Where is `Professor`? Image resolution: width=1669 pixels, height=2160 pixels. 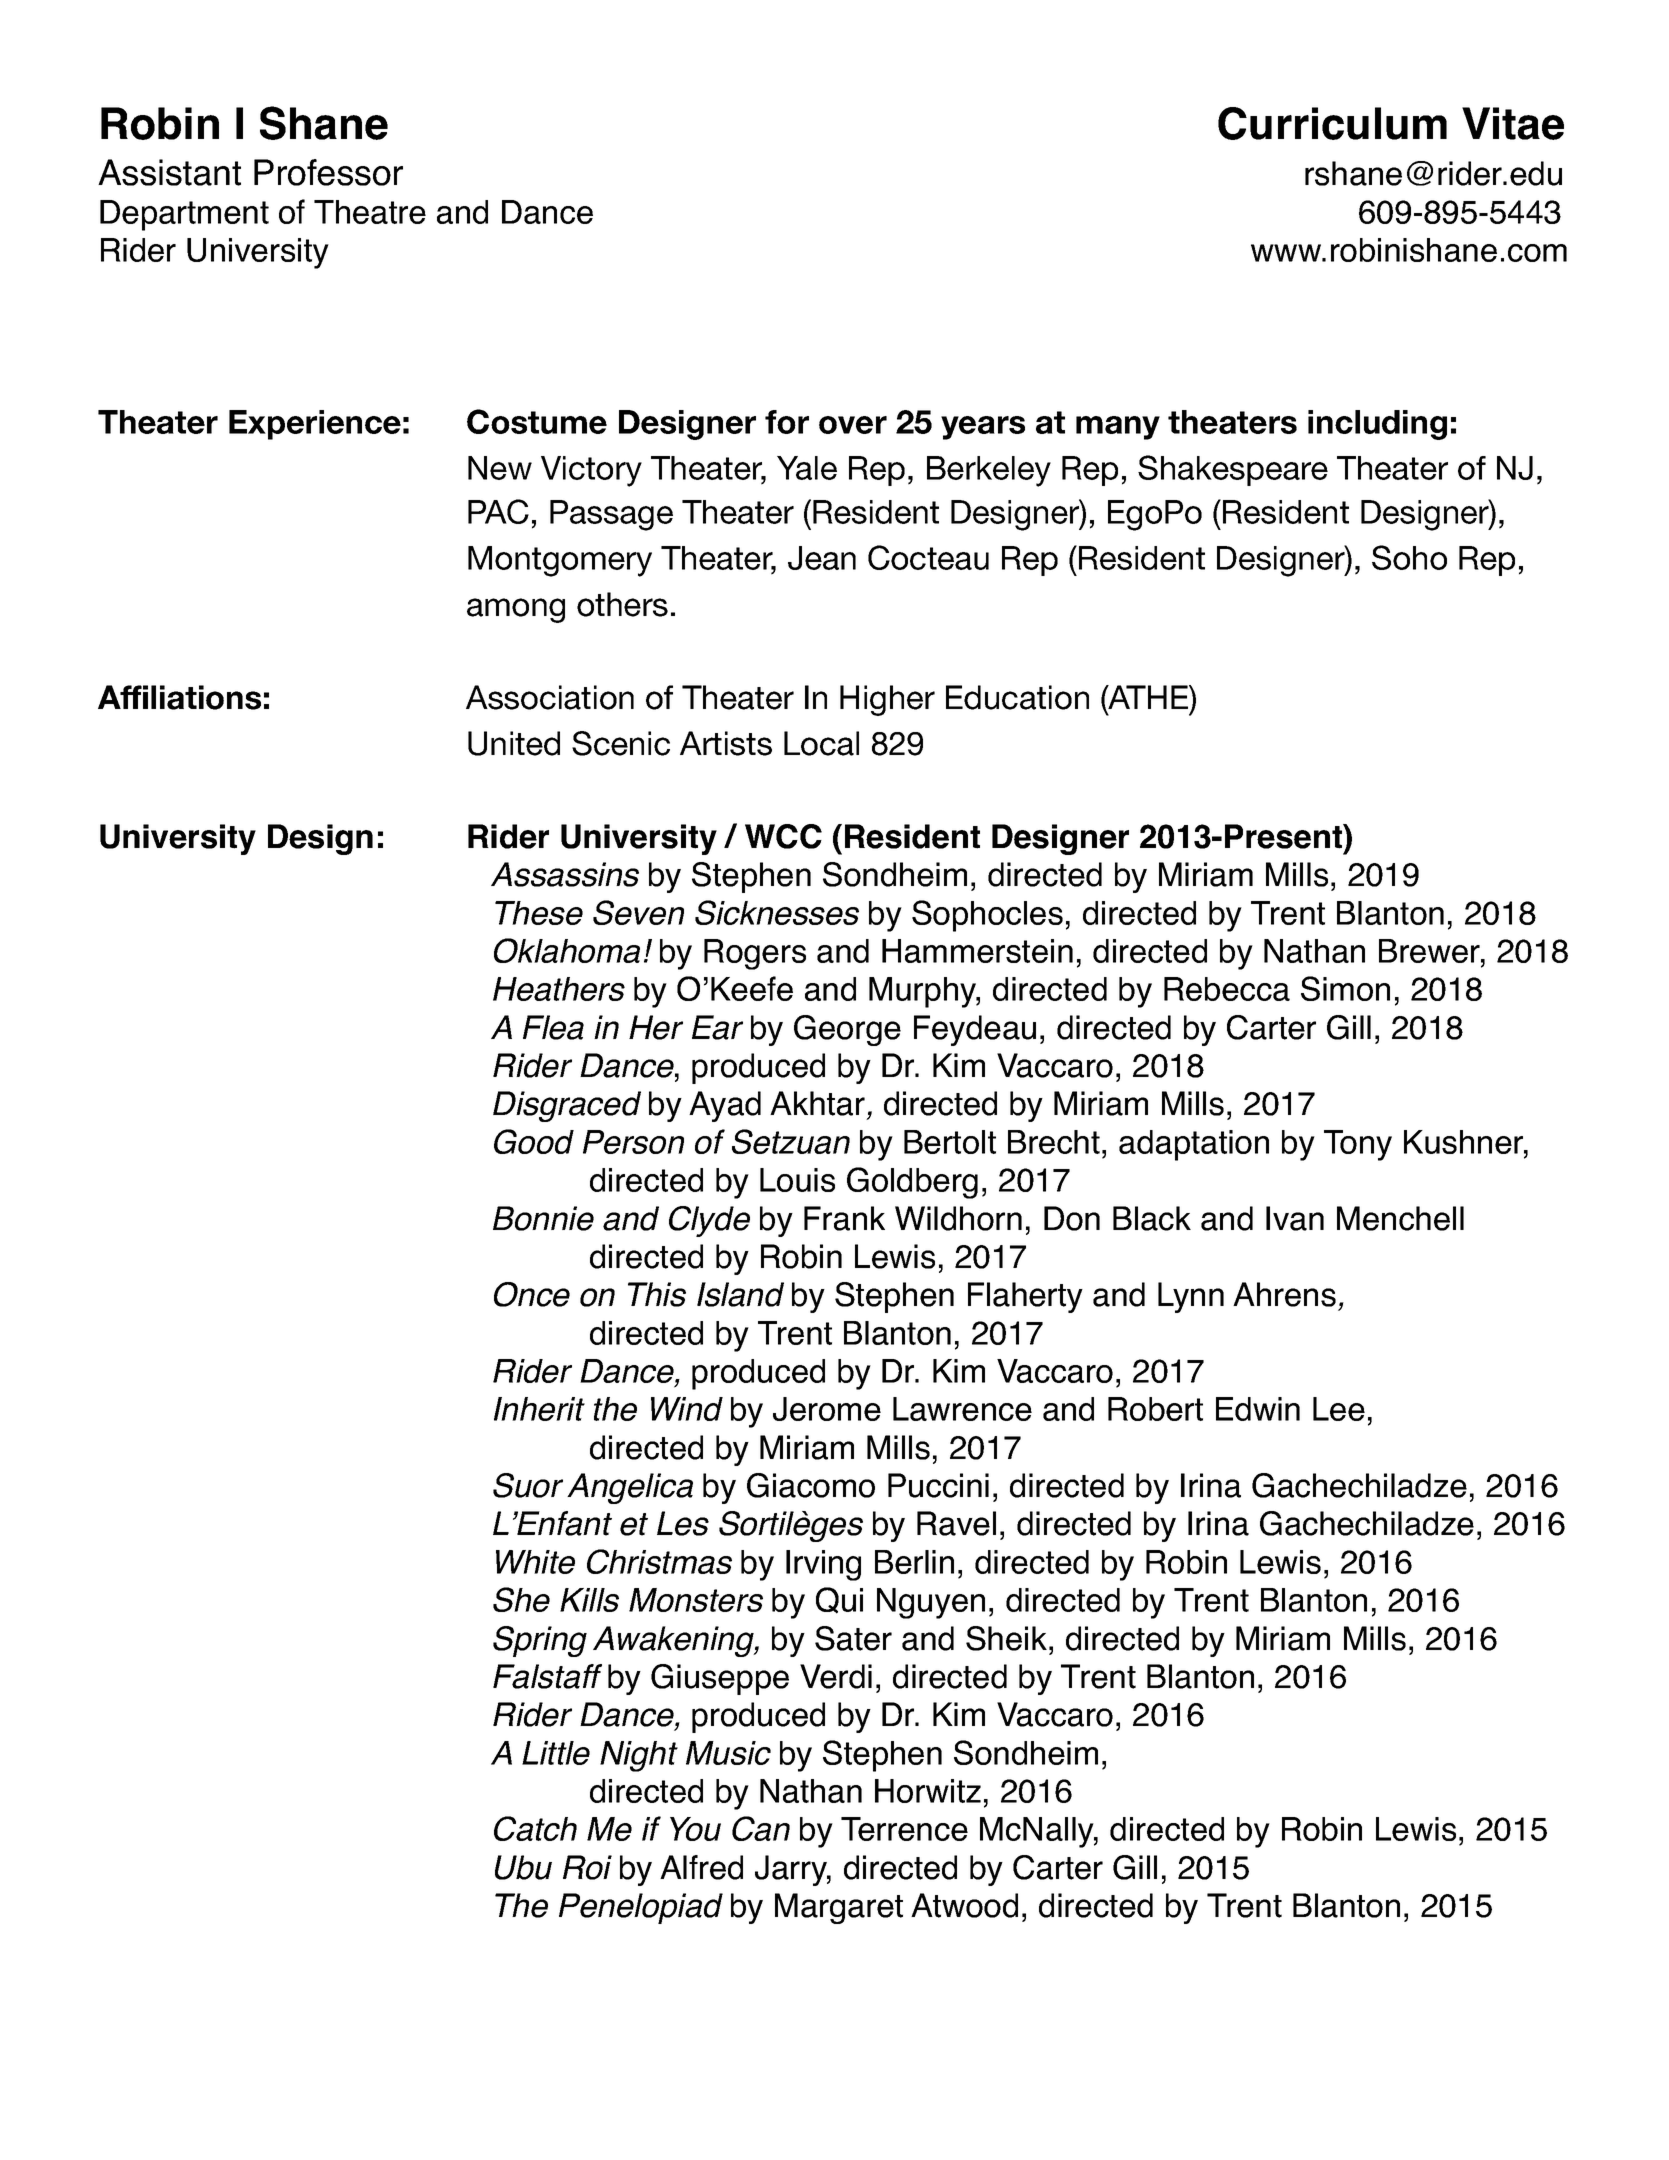
Professor is located at coordinates (328, 172).
